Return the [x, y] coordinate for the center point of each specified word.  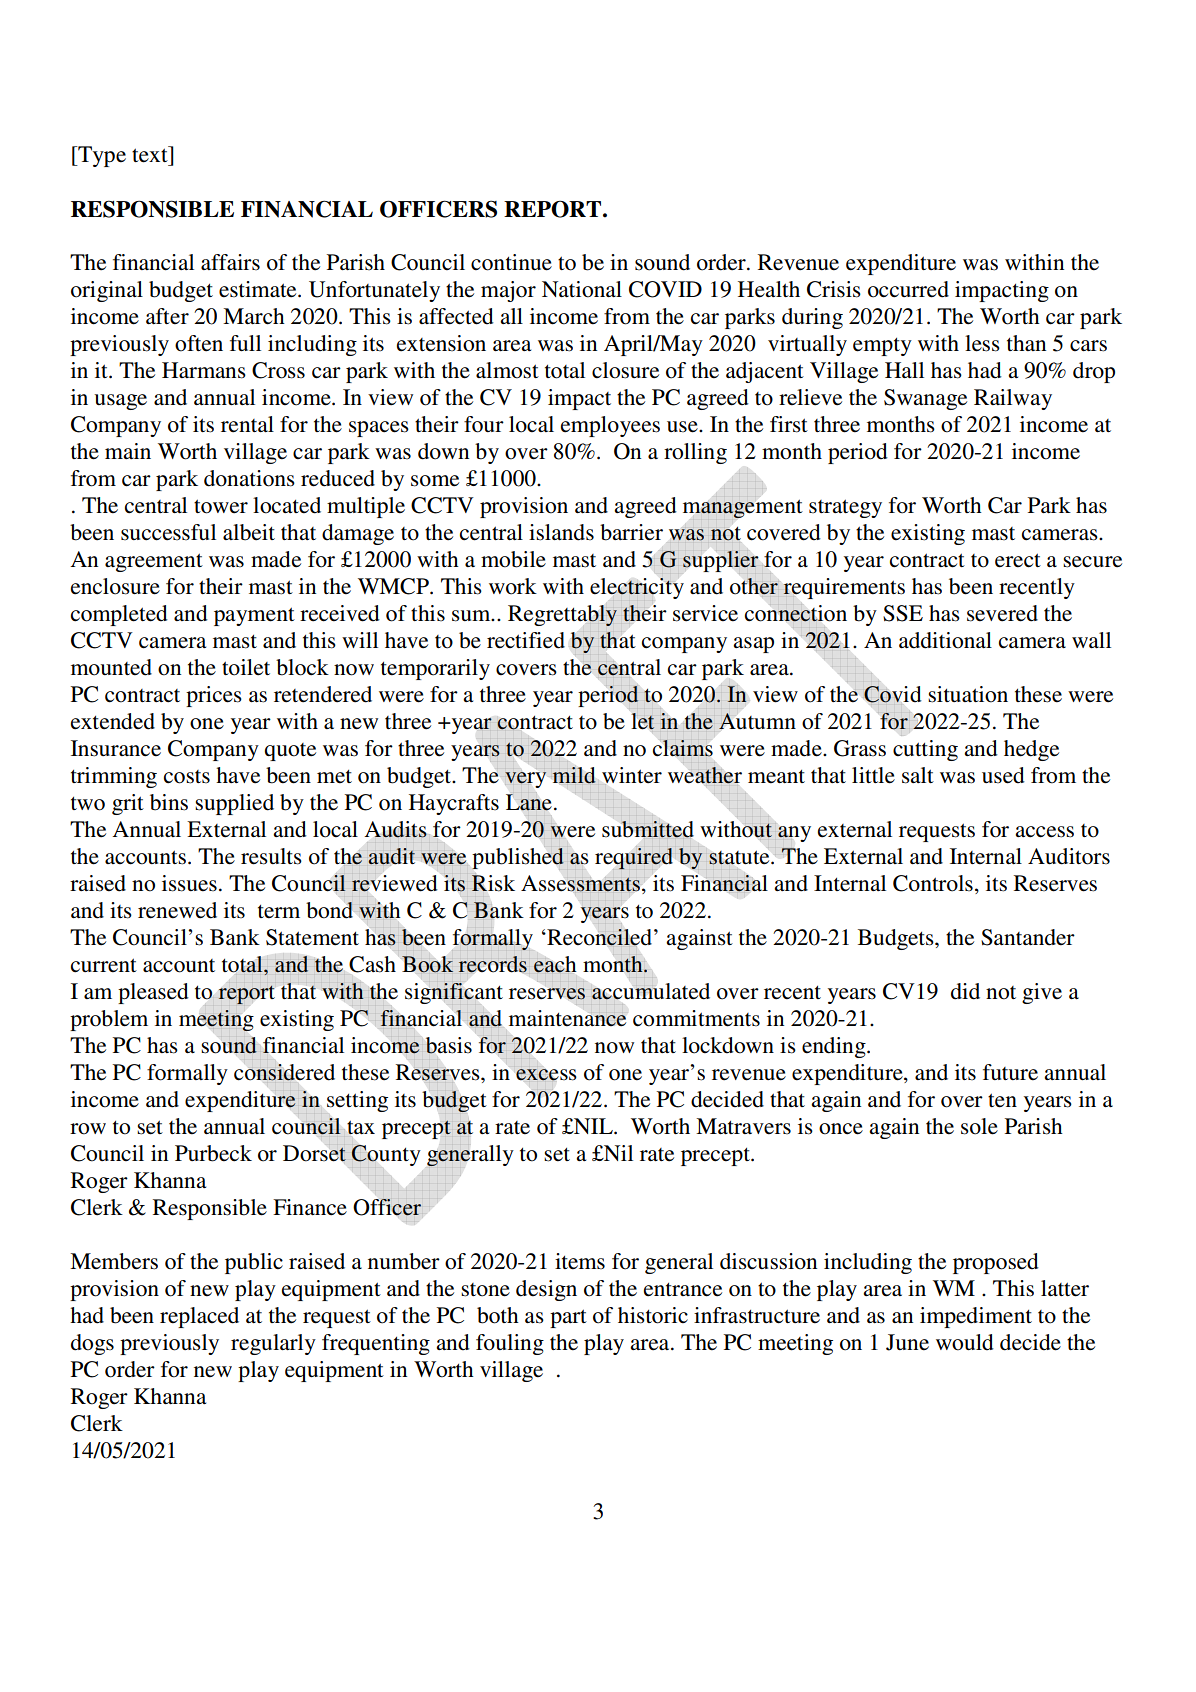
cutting [925, 750]
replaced [199, 1317]
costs [187, 777]
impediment [976, 1317]
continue [511, 262]
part [568, 1318]
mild [574, 775]
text [151, 154]
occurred [908, 289]
